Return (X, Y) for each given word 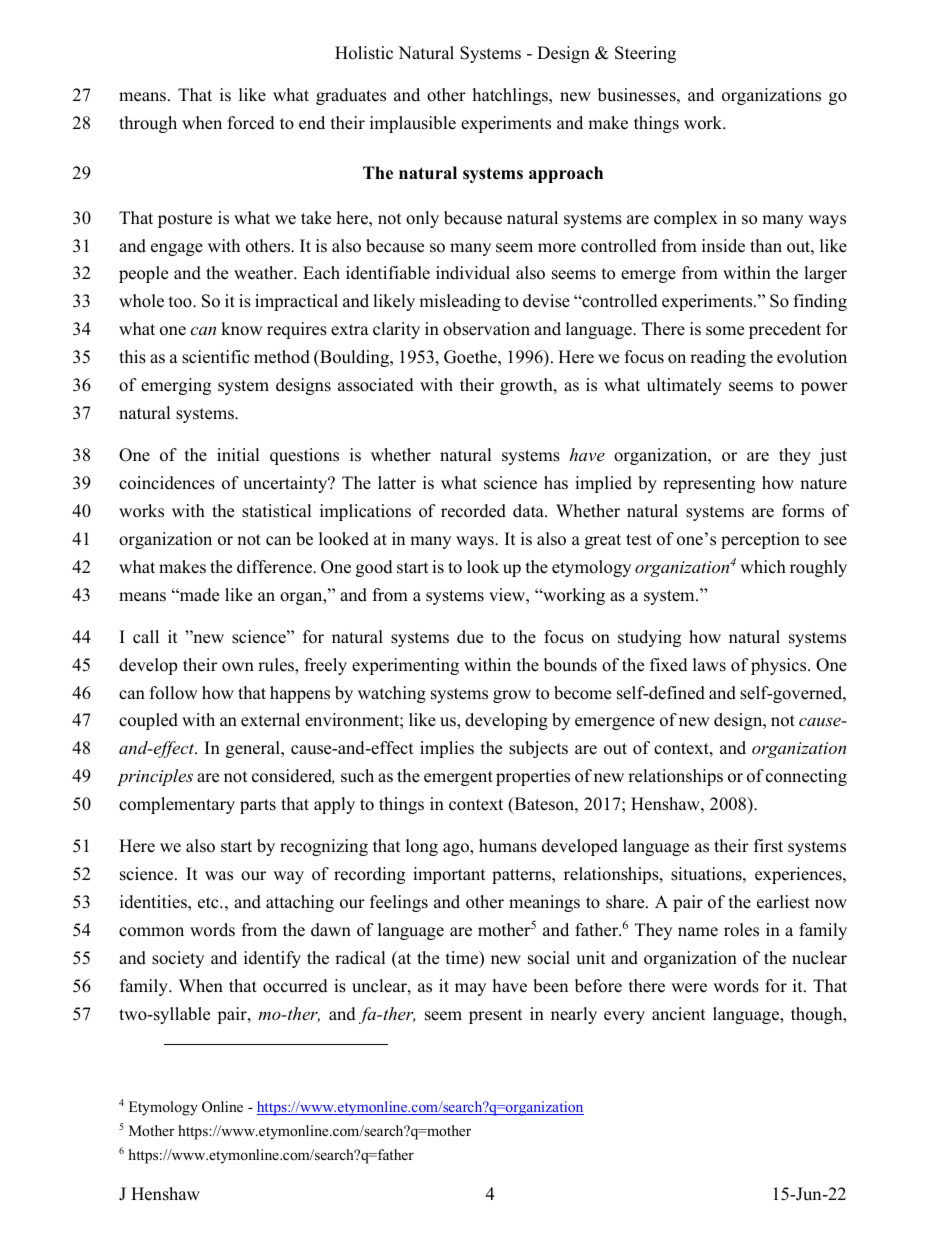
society (178, 959)
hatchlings (511, 96)
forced (251, 123)
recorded (473, 511)
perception (760, 540)
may (470, 989)
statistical (277, 511)
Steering (645, 54)
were (689, 988)
